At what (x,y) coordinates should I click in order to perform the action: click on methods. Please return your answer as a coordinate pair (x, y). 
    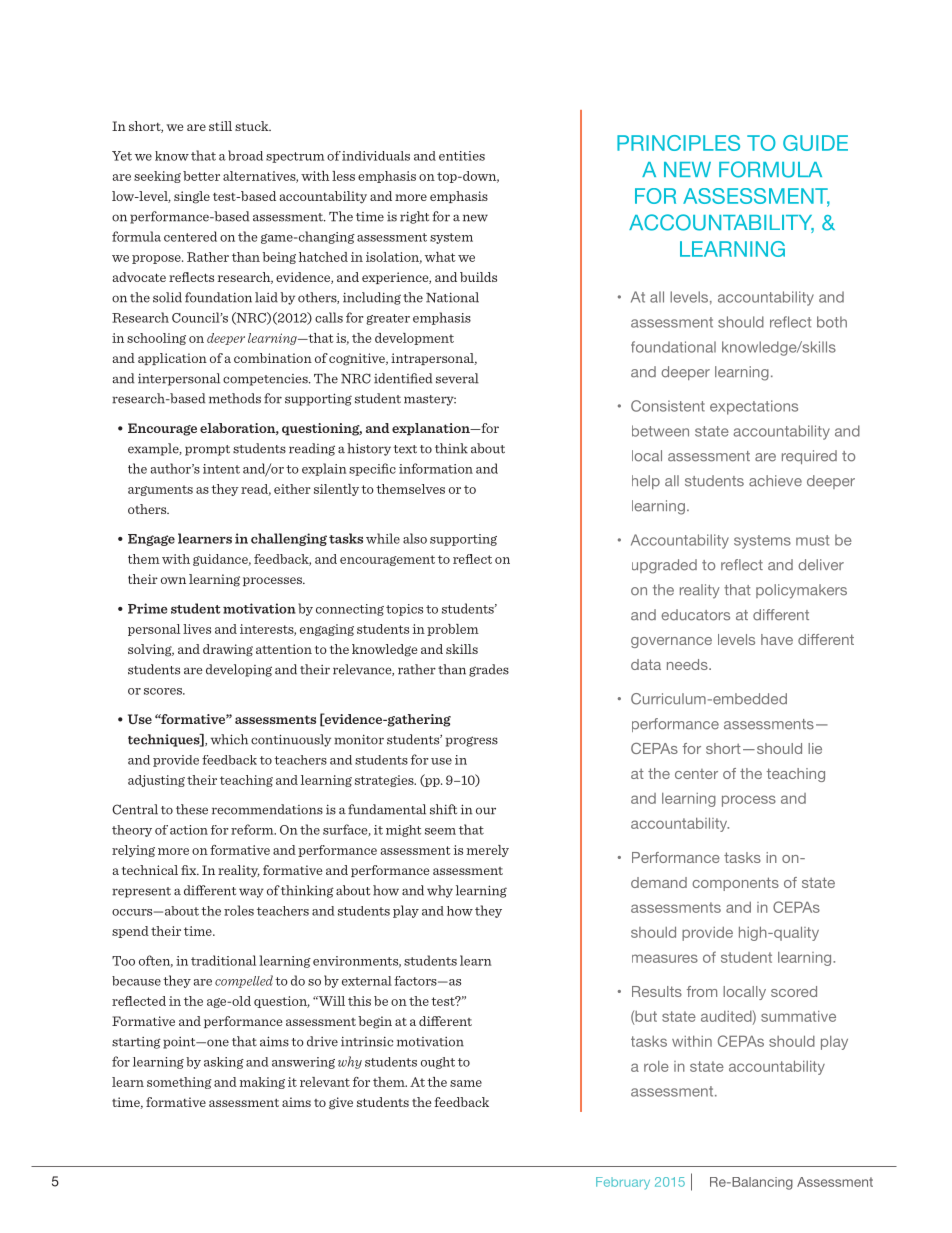
    Looking at the image, I should click on (235, 398).
